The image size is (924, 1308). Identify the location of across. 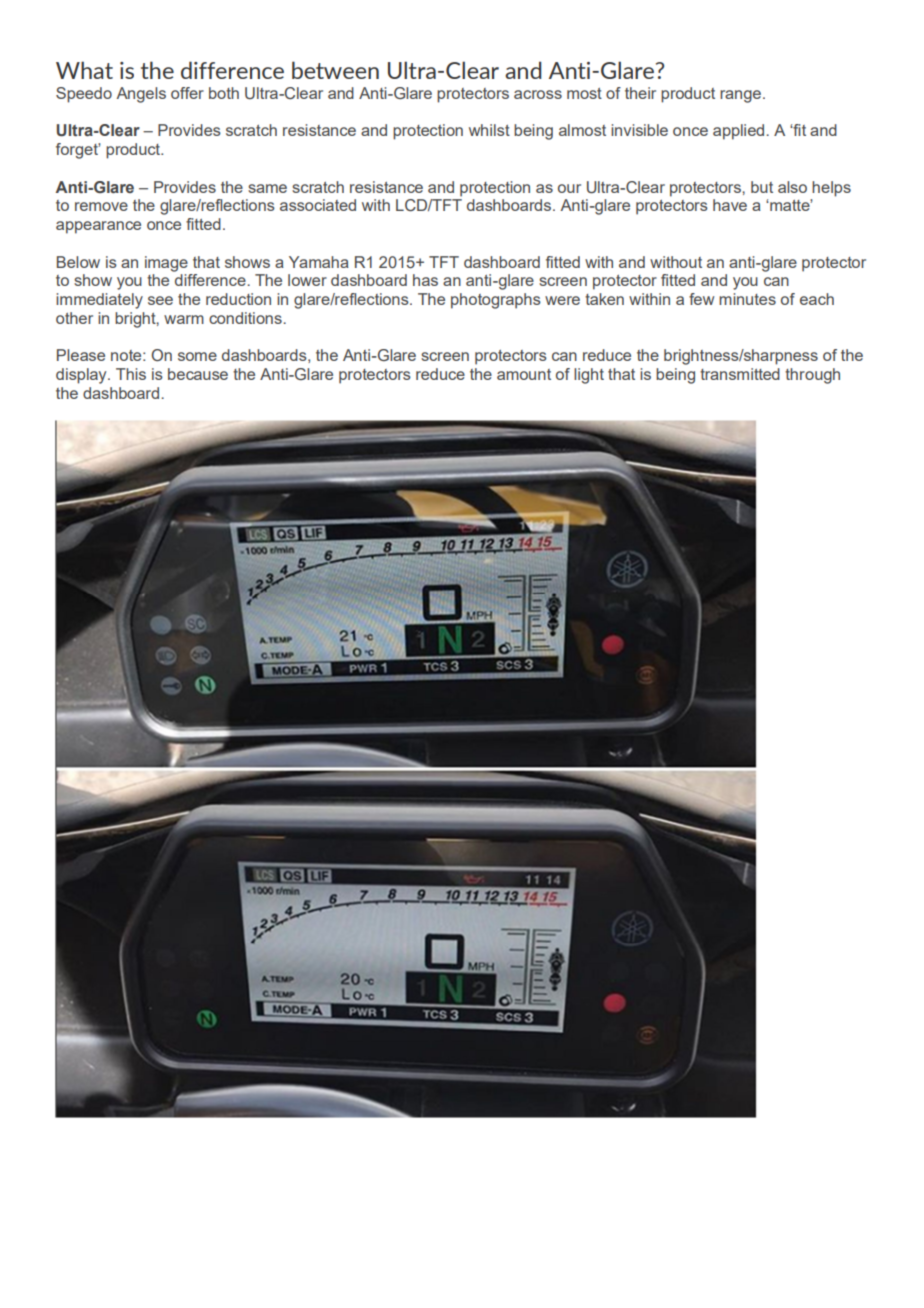
(538, 94).
